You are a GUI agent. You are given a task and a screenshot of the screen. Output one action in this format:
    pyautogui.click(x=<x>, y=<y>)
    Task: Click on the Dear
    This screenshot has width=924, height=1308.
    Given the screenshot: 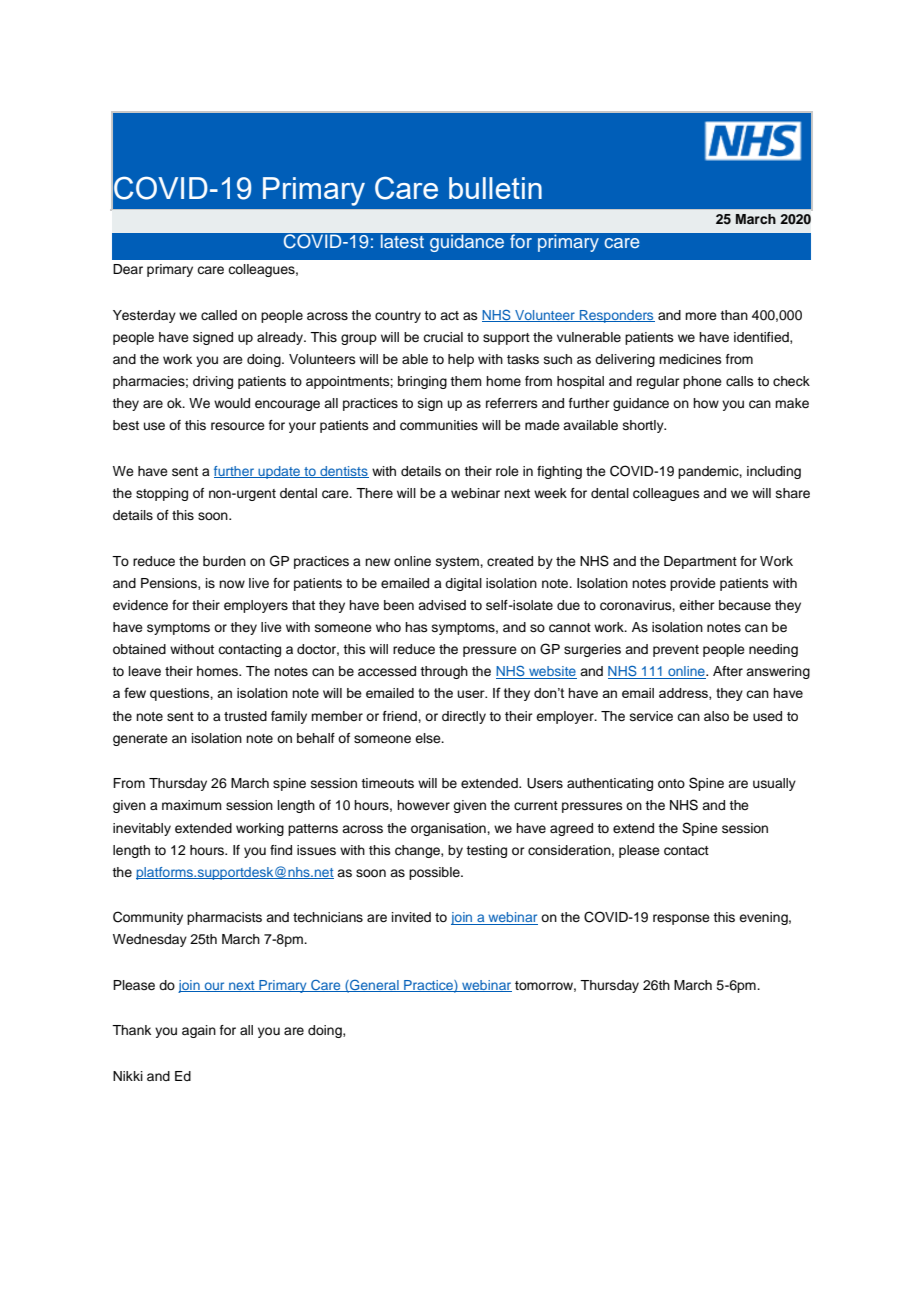 What is the action you would take?
    pyautogui.click(x=128, y=269)
